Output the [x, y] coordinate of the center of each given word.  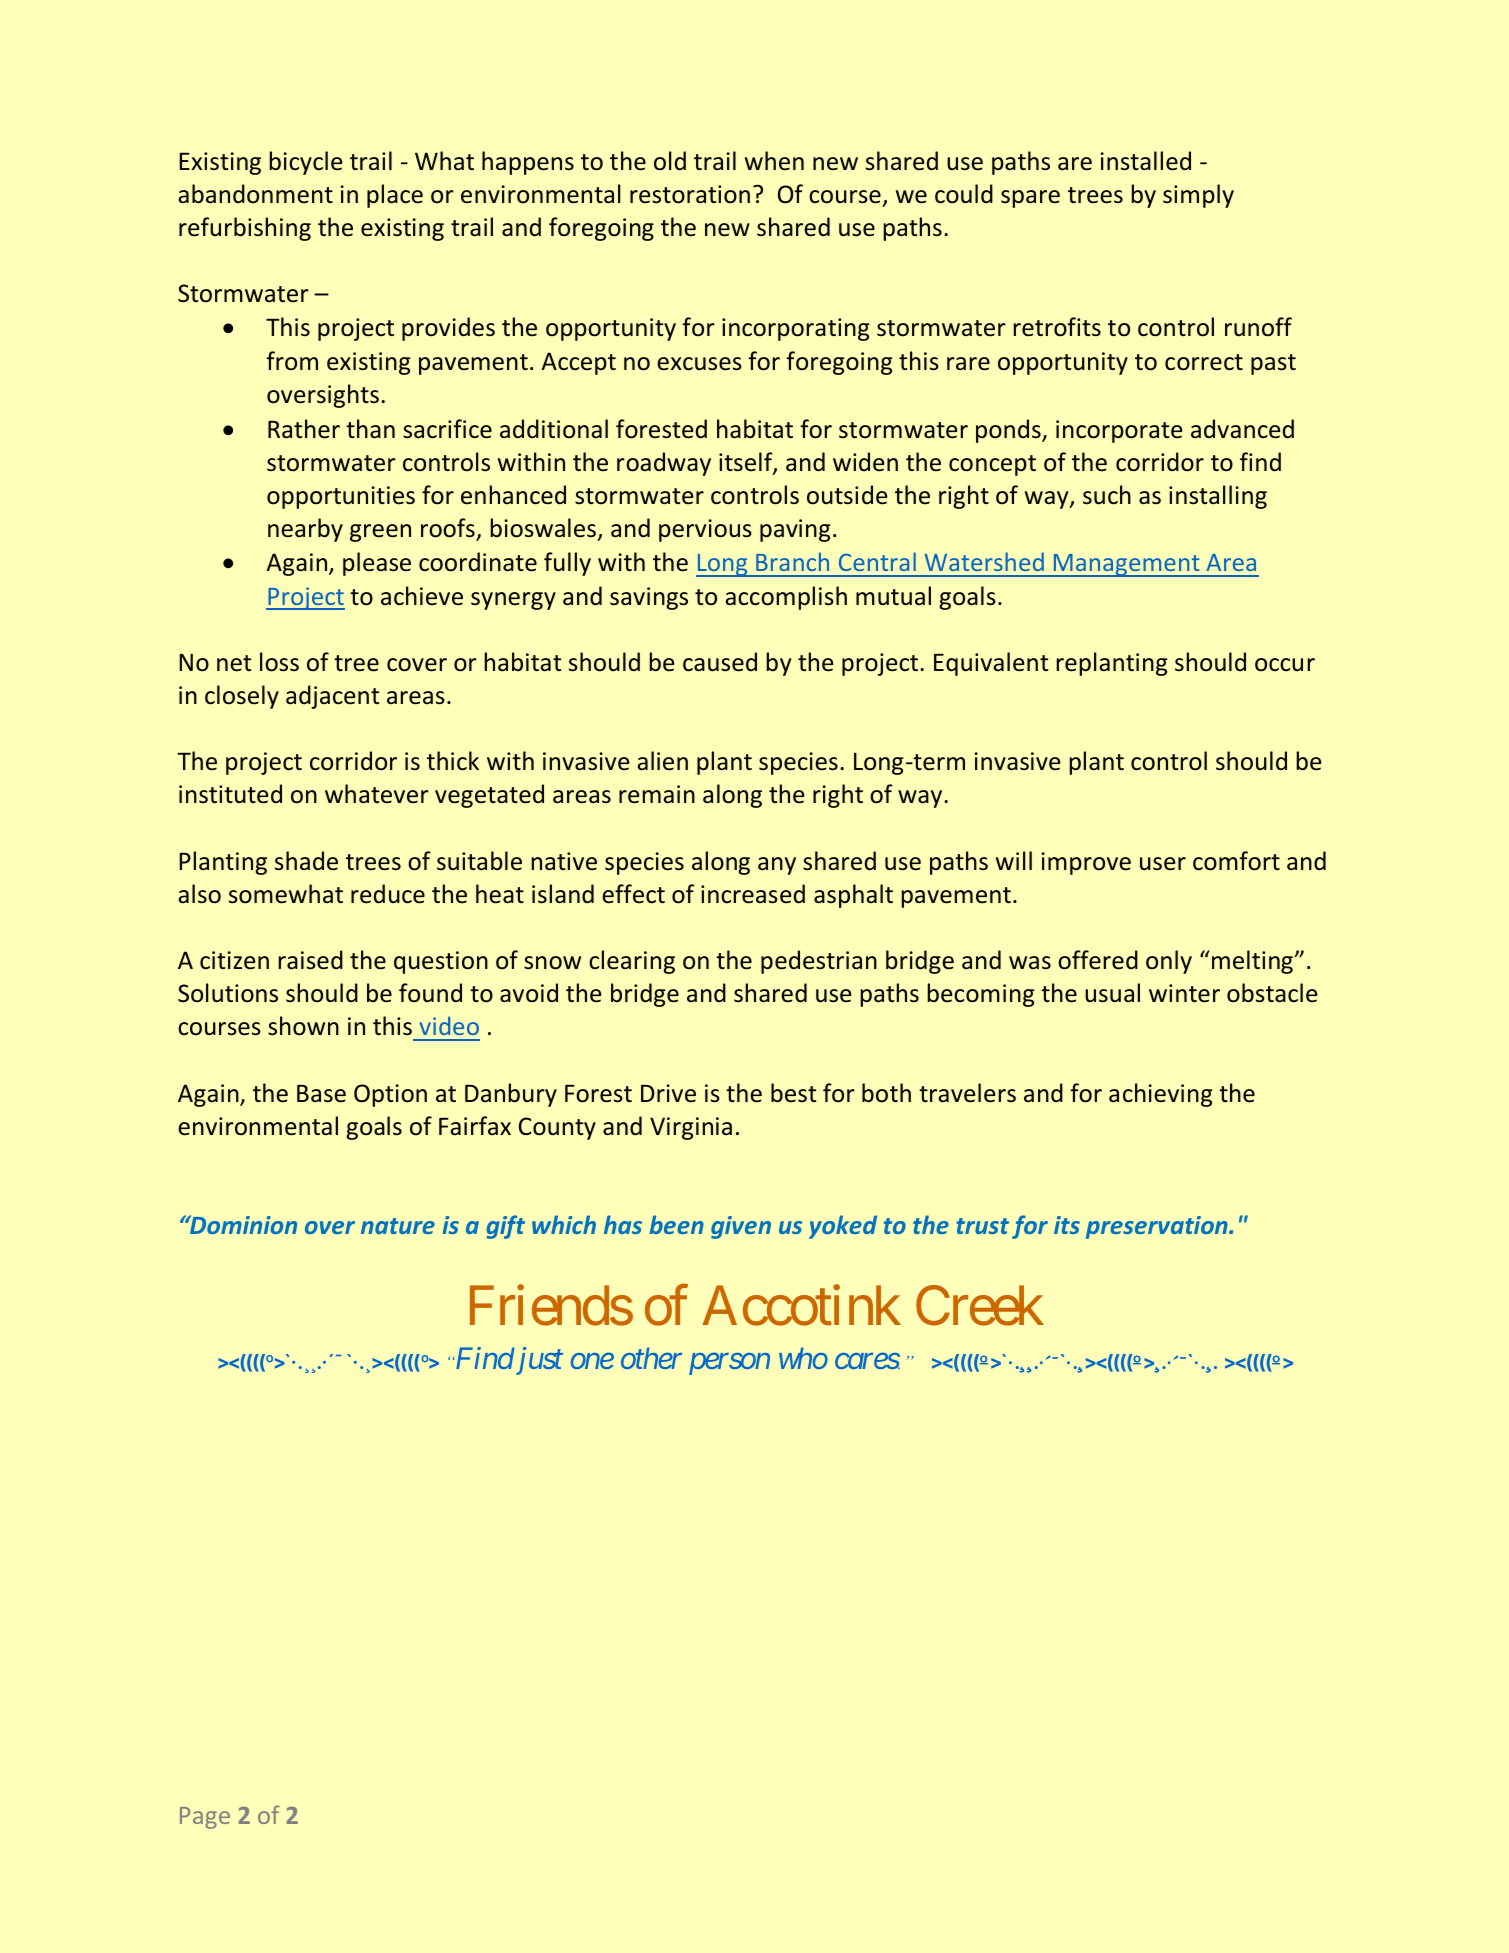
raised [310, 960]
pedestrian [819, 962]
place [395, 196]
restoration [690, 194]
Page [205, 1818]
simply [1198, 196]
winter [1184, 993]
